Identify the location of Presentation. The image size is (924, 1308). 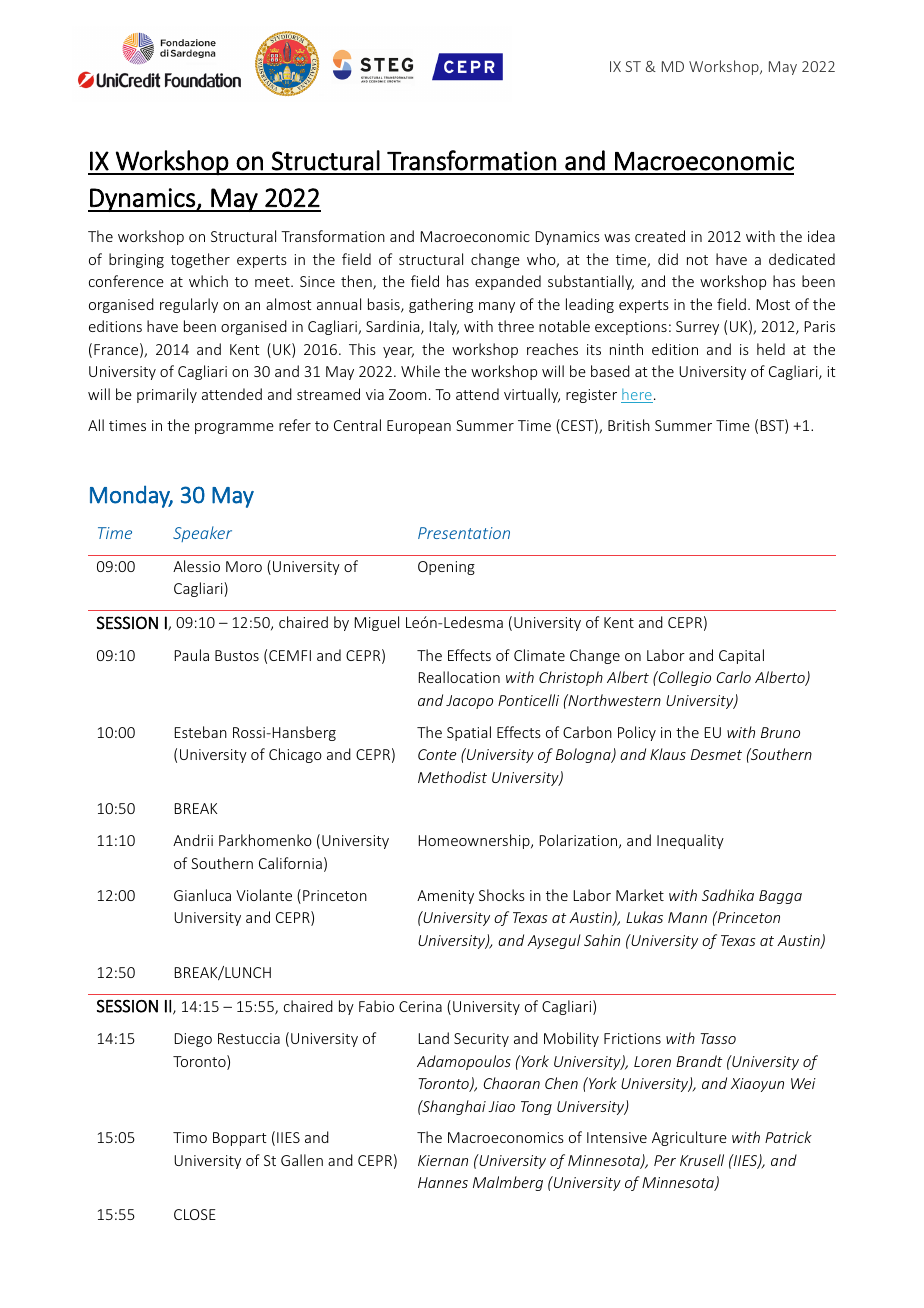
(464, 533).
